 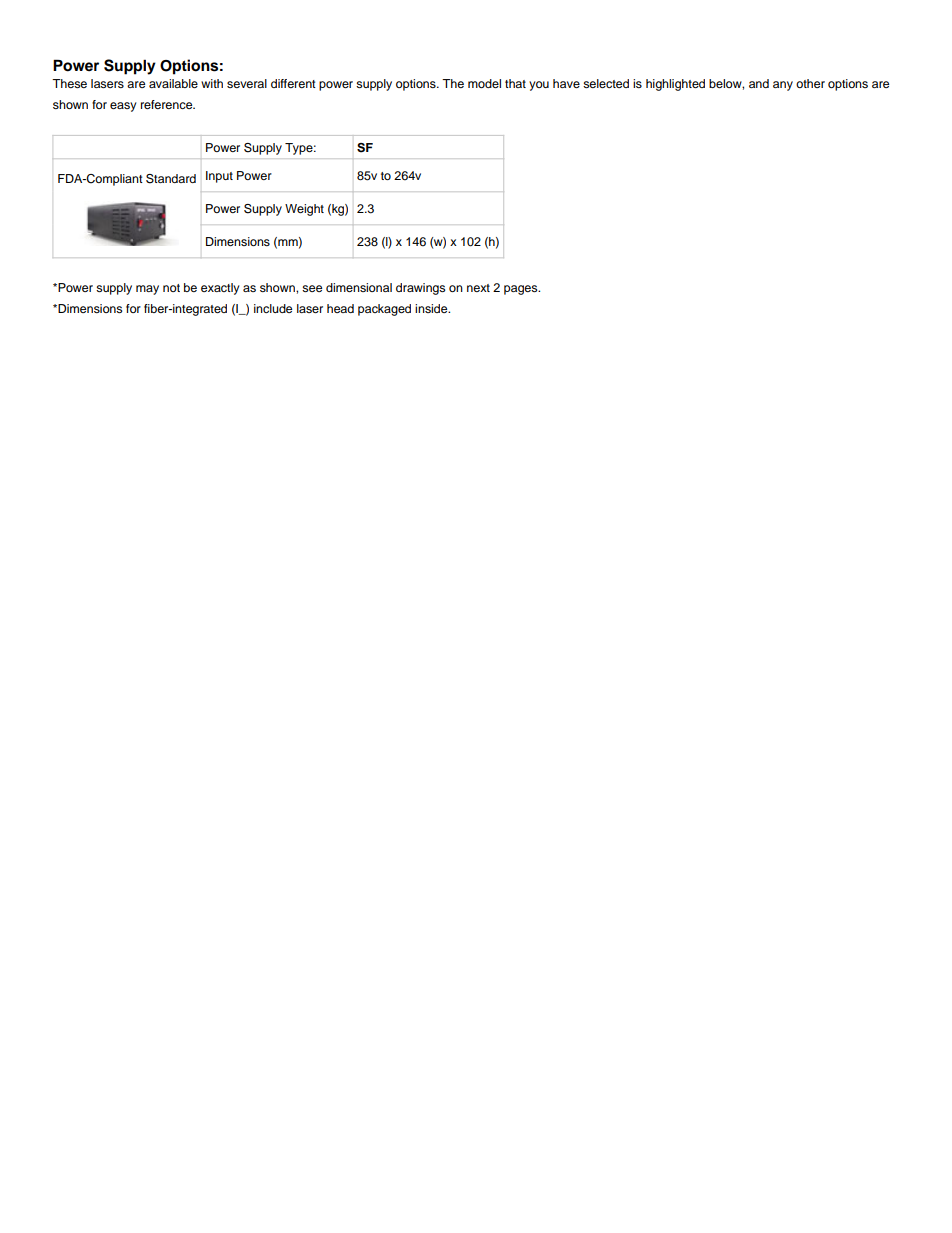 I want to click on Weight, so click(x=304, y=210).
